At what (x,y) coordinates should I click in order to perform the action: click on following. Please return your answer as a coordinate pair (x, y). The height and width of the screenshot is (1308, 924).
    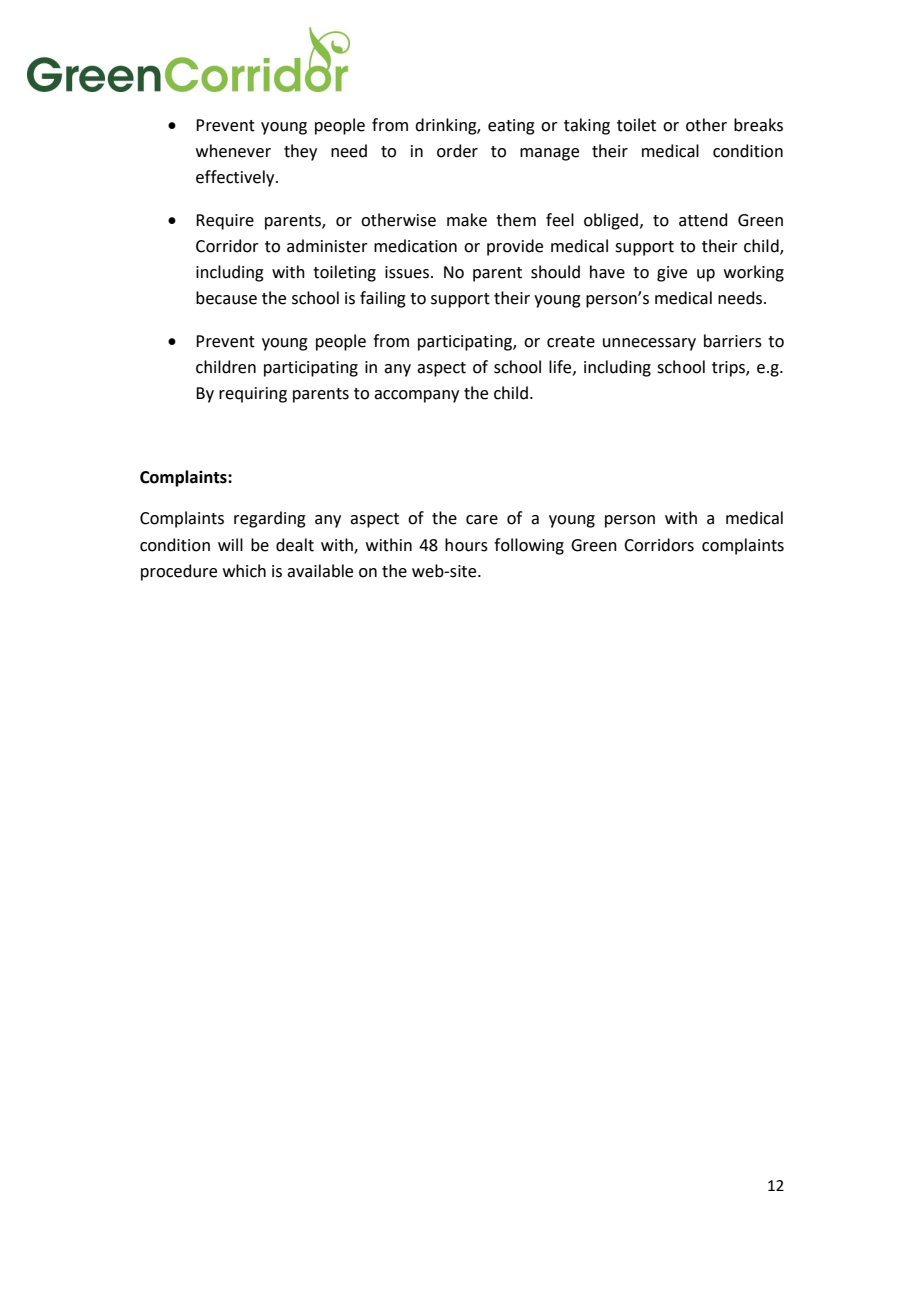
    Looking at the image, I should click on (529, 546).
